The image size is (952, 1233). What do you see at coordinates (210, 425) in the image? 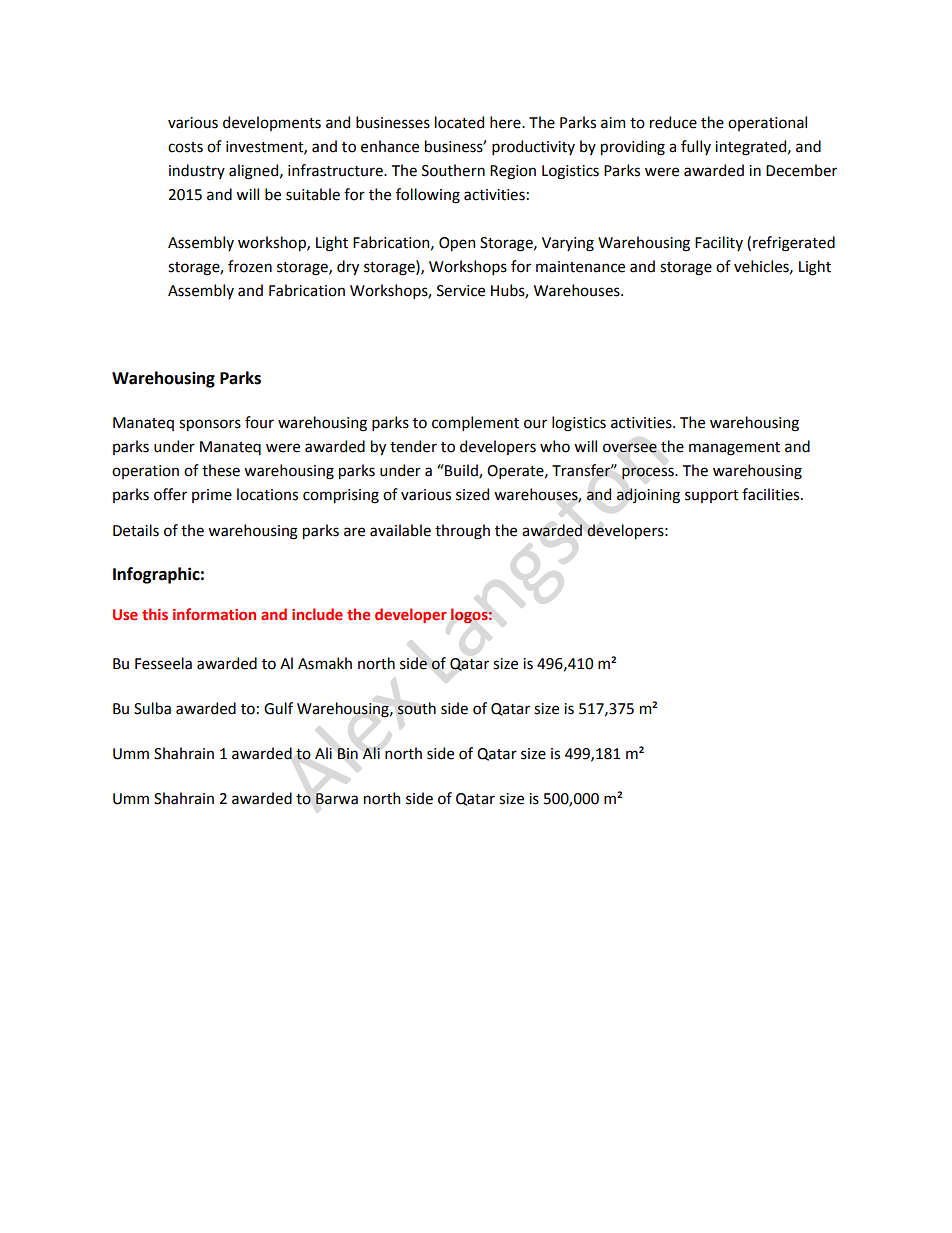
I see `sponsors` at bounding box center [210, 425].
